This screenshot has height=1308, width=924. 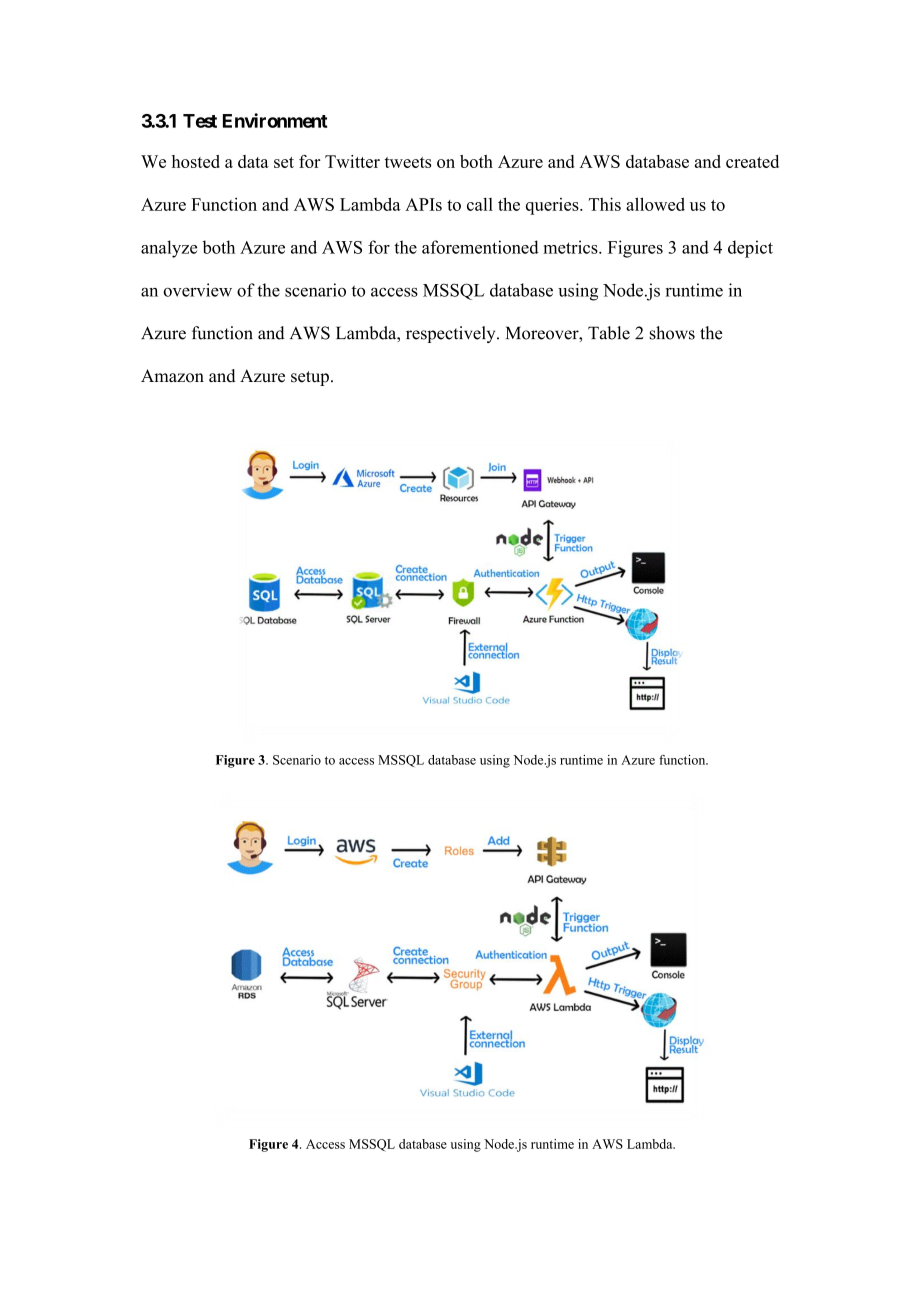 What do you see at coordinates (169, 249) in the screenshot?
I see `analyze` at bounding box center [169, 249].
